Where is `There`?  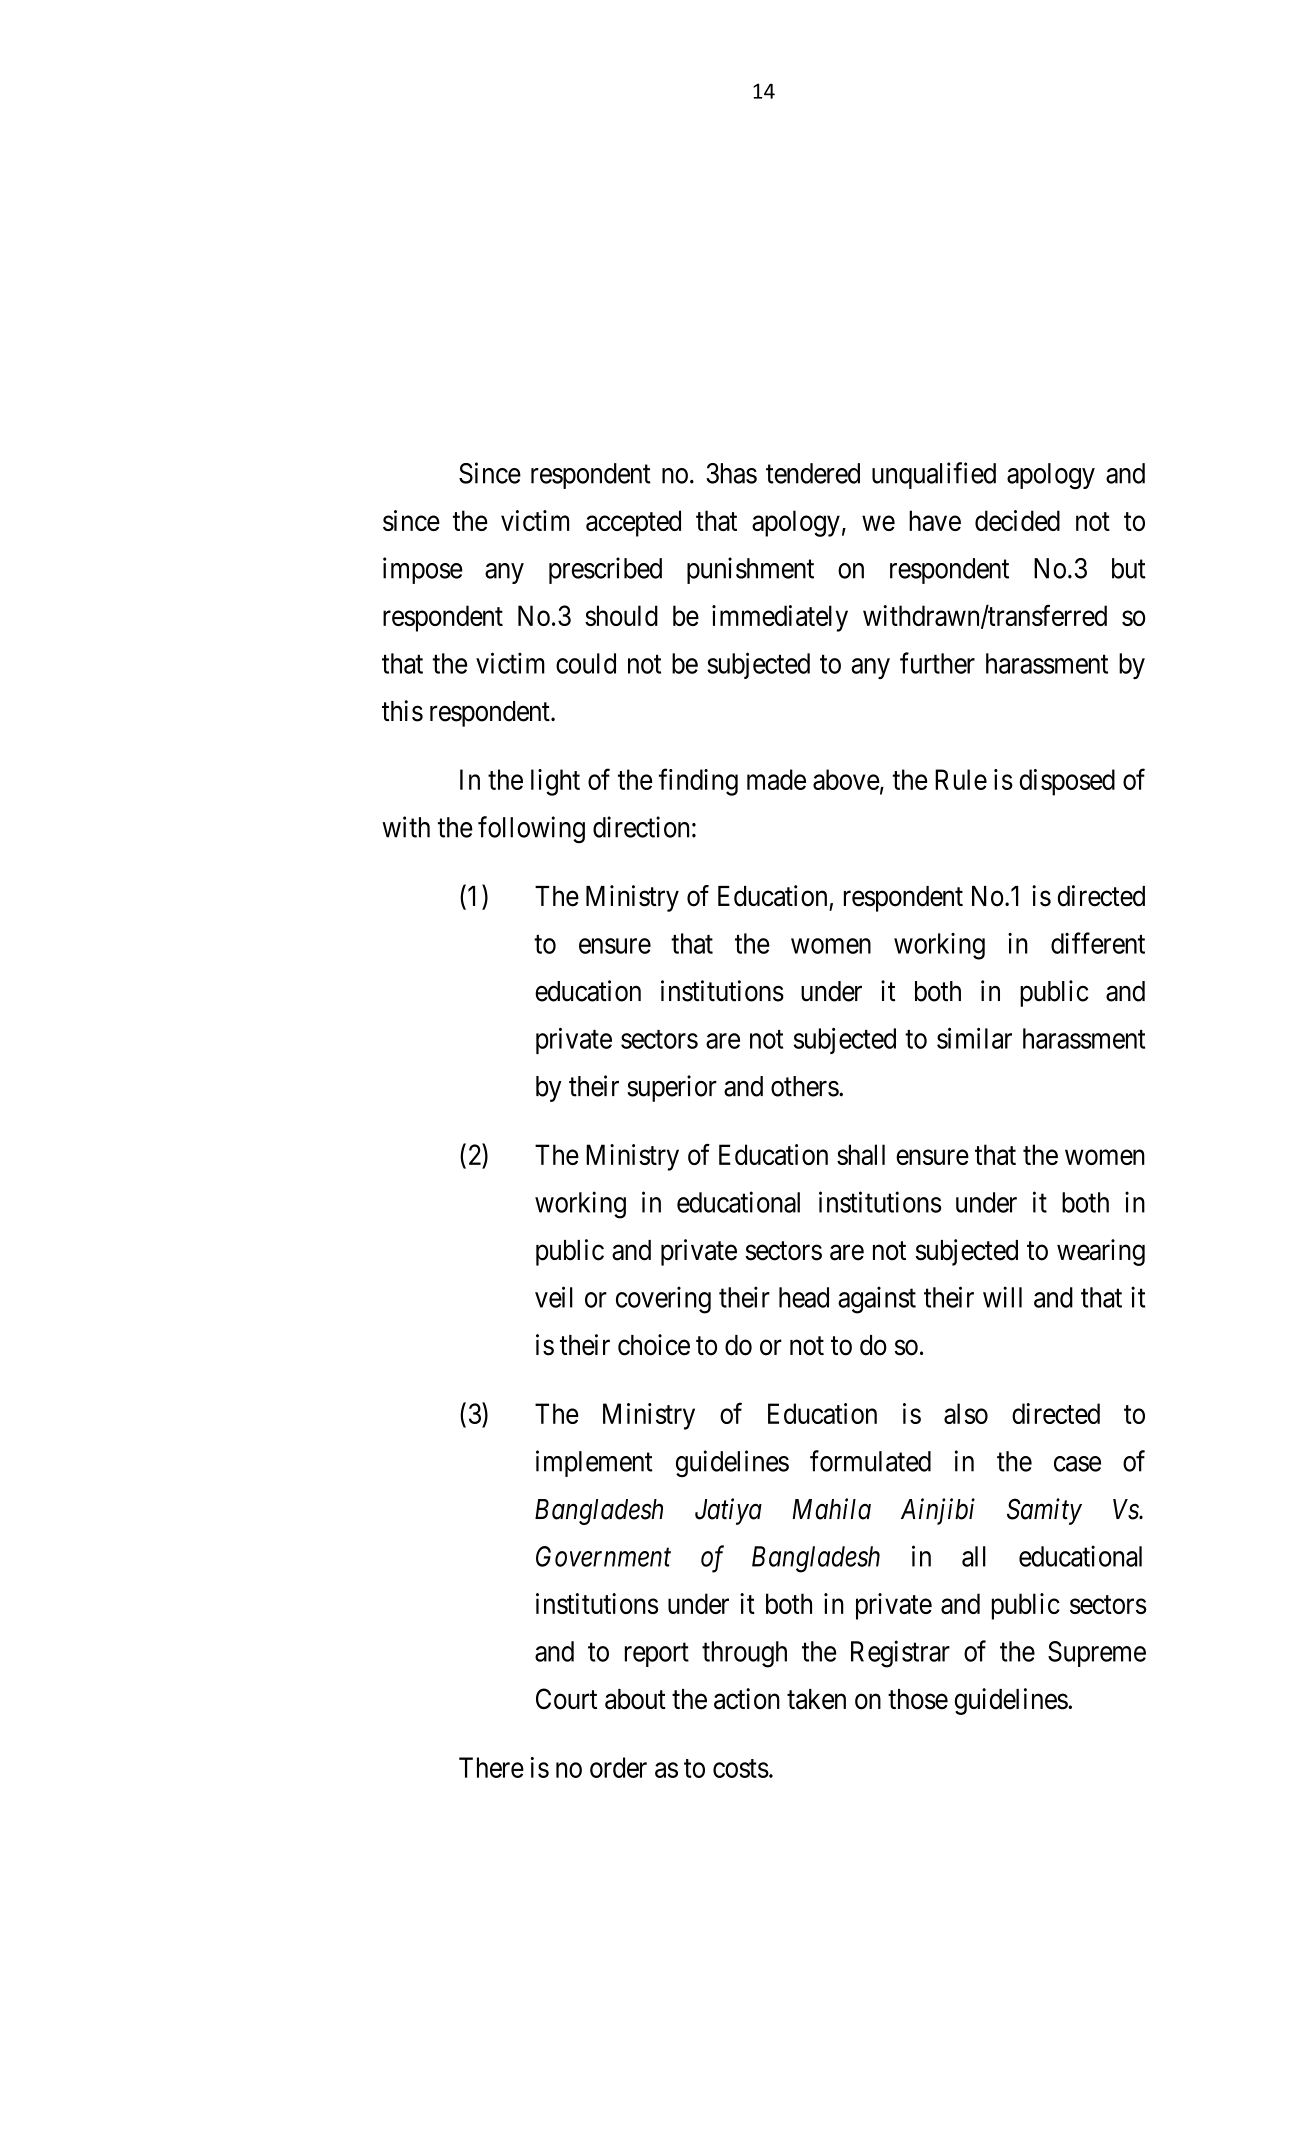 There is located at coordinates (491, 1767).
